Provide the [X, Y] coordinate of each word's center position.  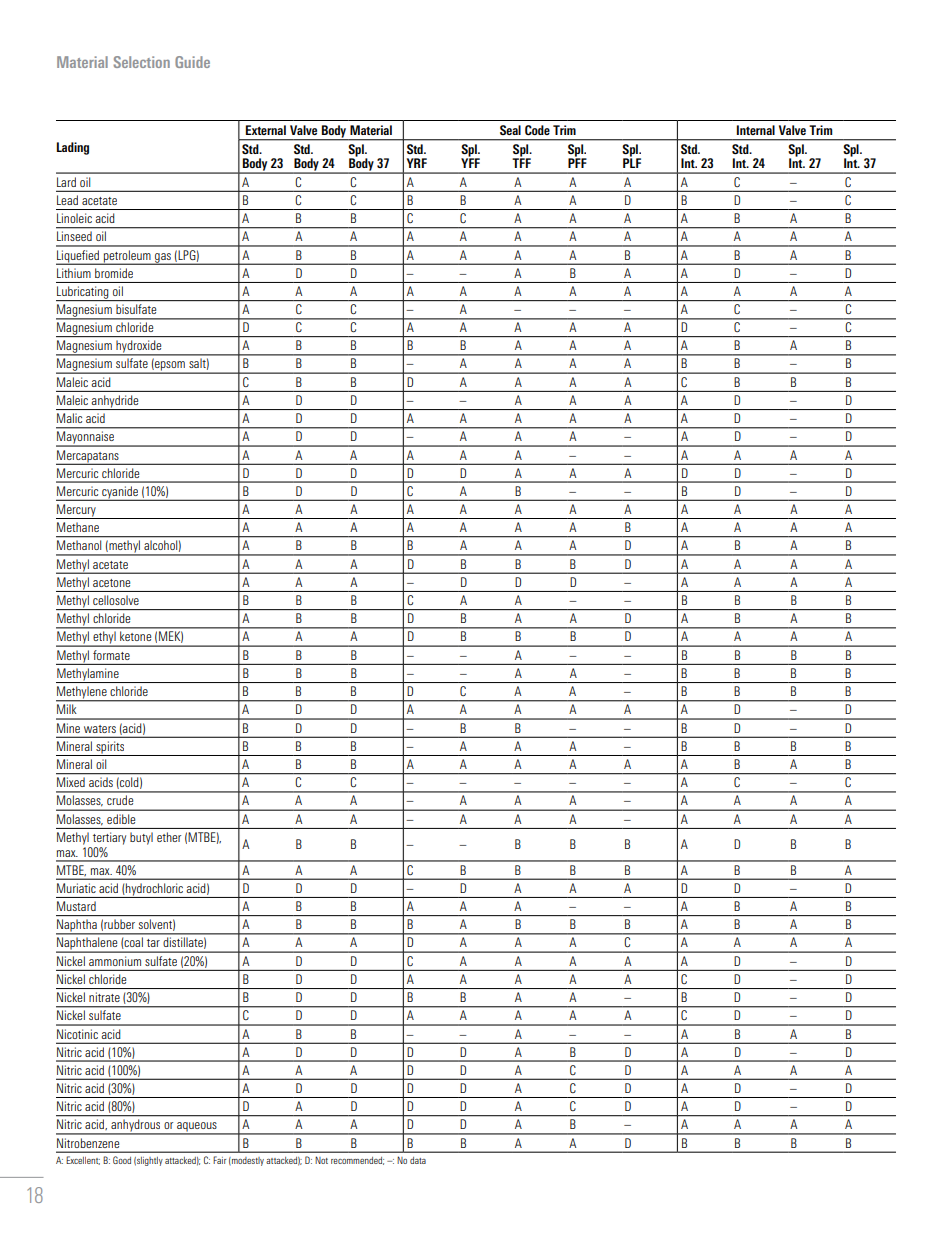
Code [537, 130]
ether [169, 837]
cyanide [120, 493]
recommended [357, 1161]
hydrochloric [154, 890]
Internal [756, 130]
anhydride [115, 402]
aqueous [197, 1128]
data [418, 1160]
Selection [141, 62]
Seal [510, 130]
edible [121, 819]
